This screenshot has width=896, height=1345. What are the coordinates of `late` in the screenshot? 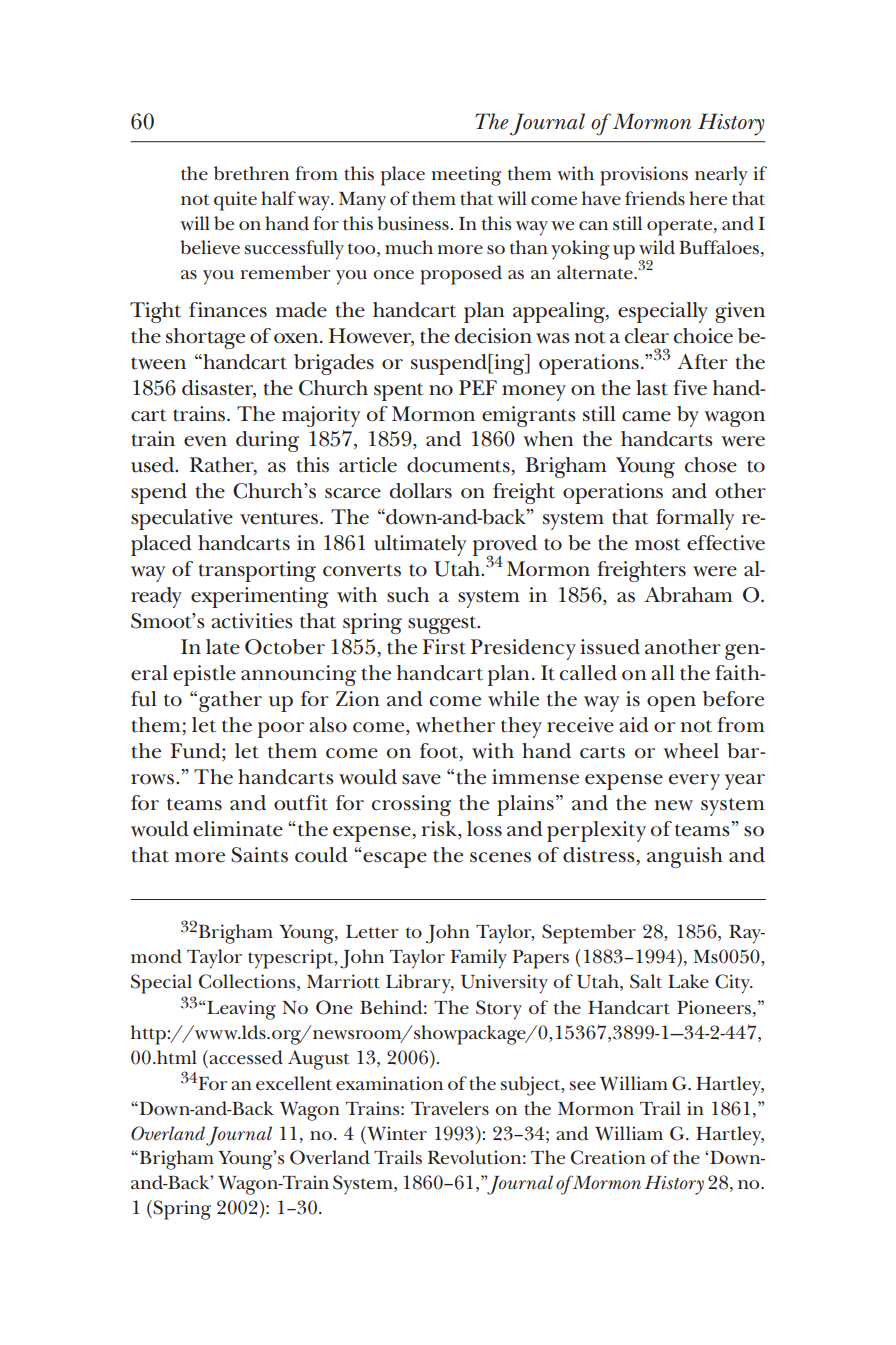 It's located at (223, 647).
